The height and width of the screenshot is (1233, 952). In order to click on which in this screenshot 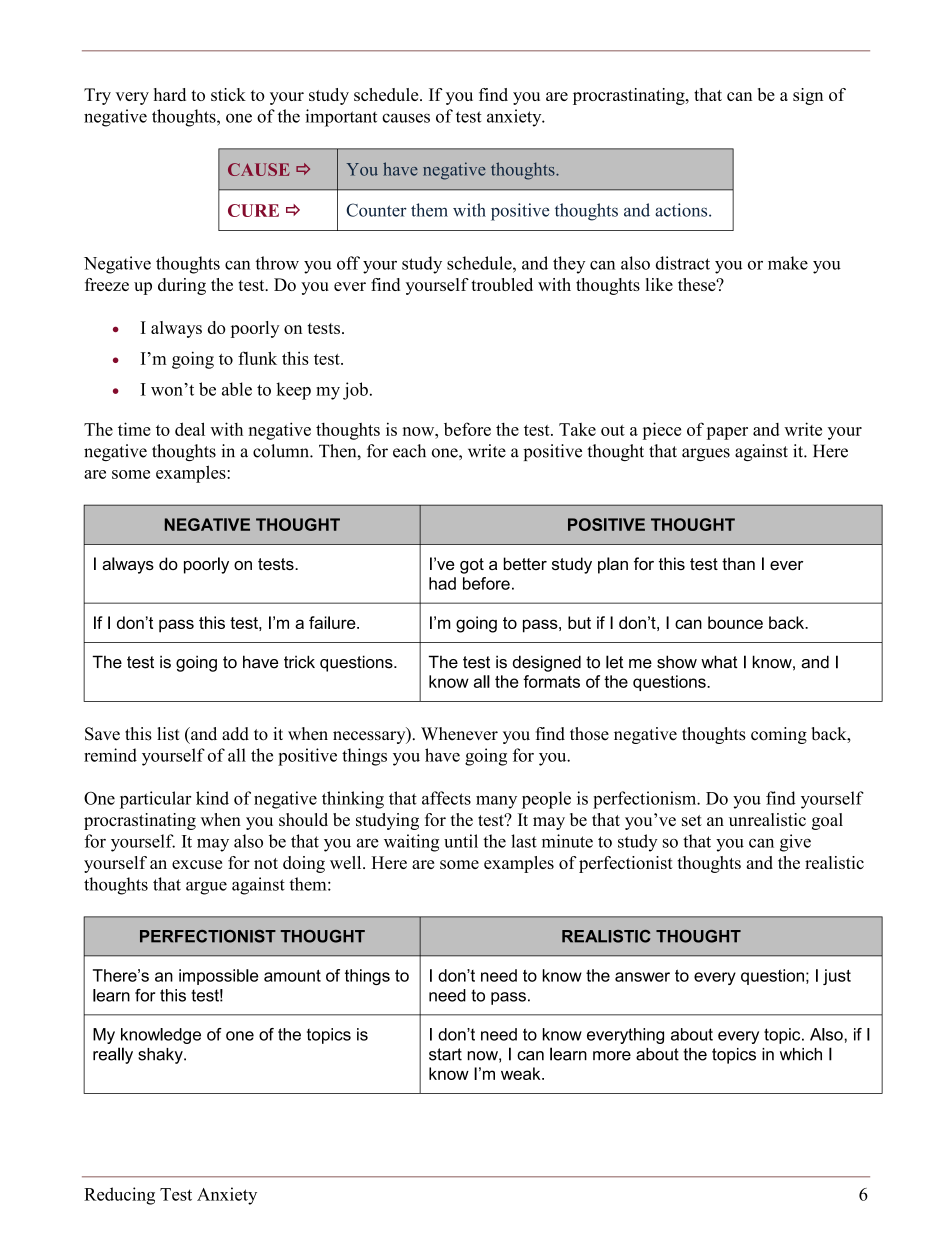, I will do `click(801, 1054)`.
